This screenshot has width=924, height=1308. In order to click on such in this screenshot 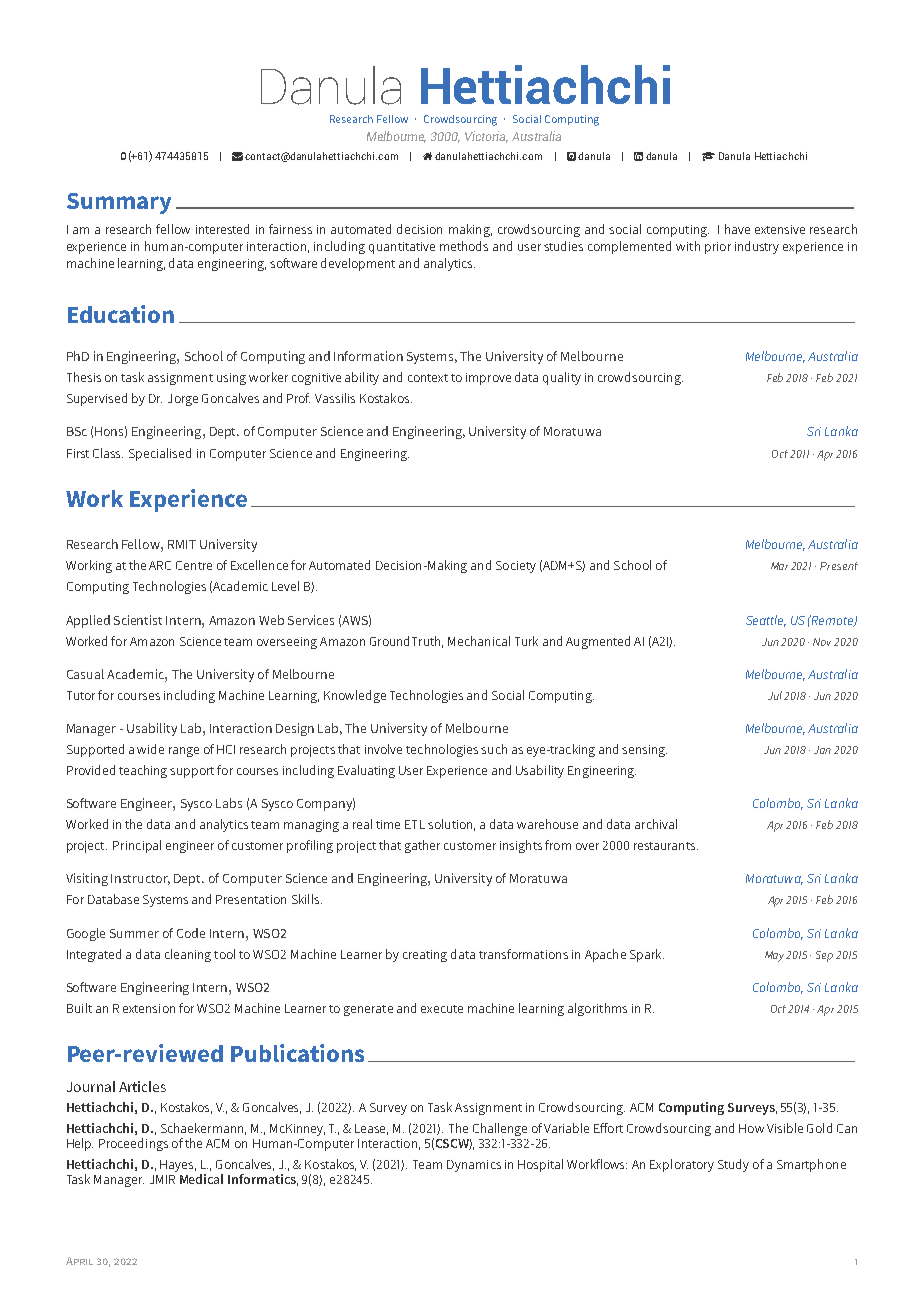, I will do `click(494, 749)`.
